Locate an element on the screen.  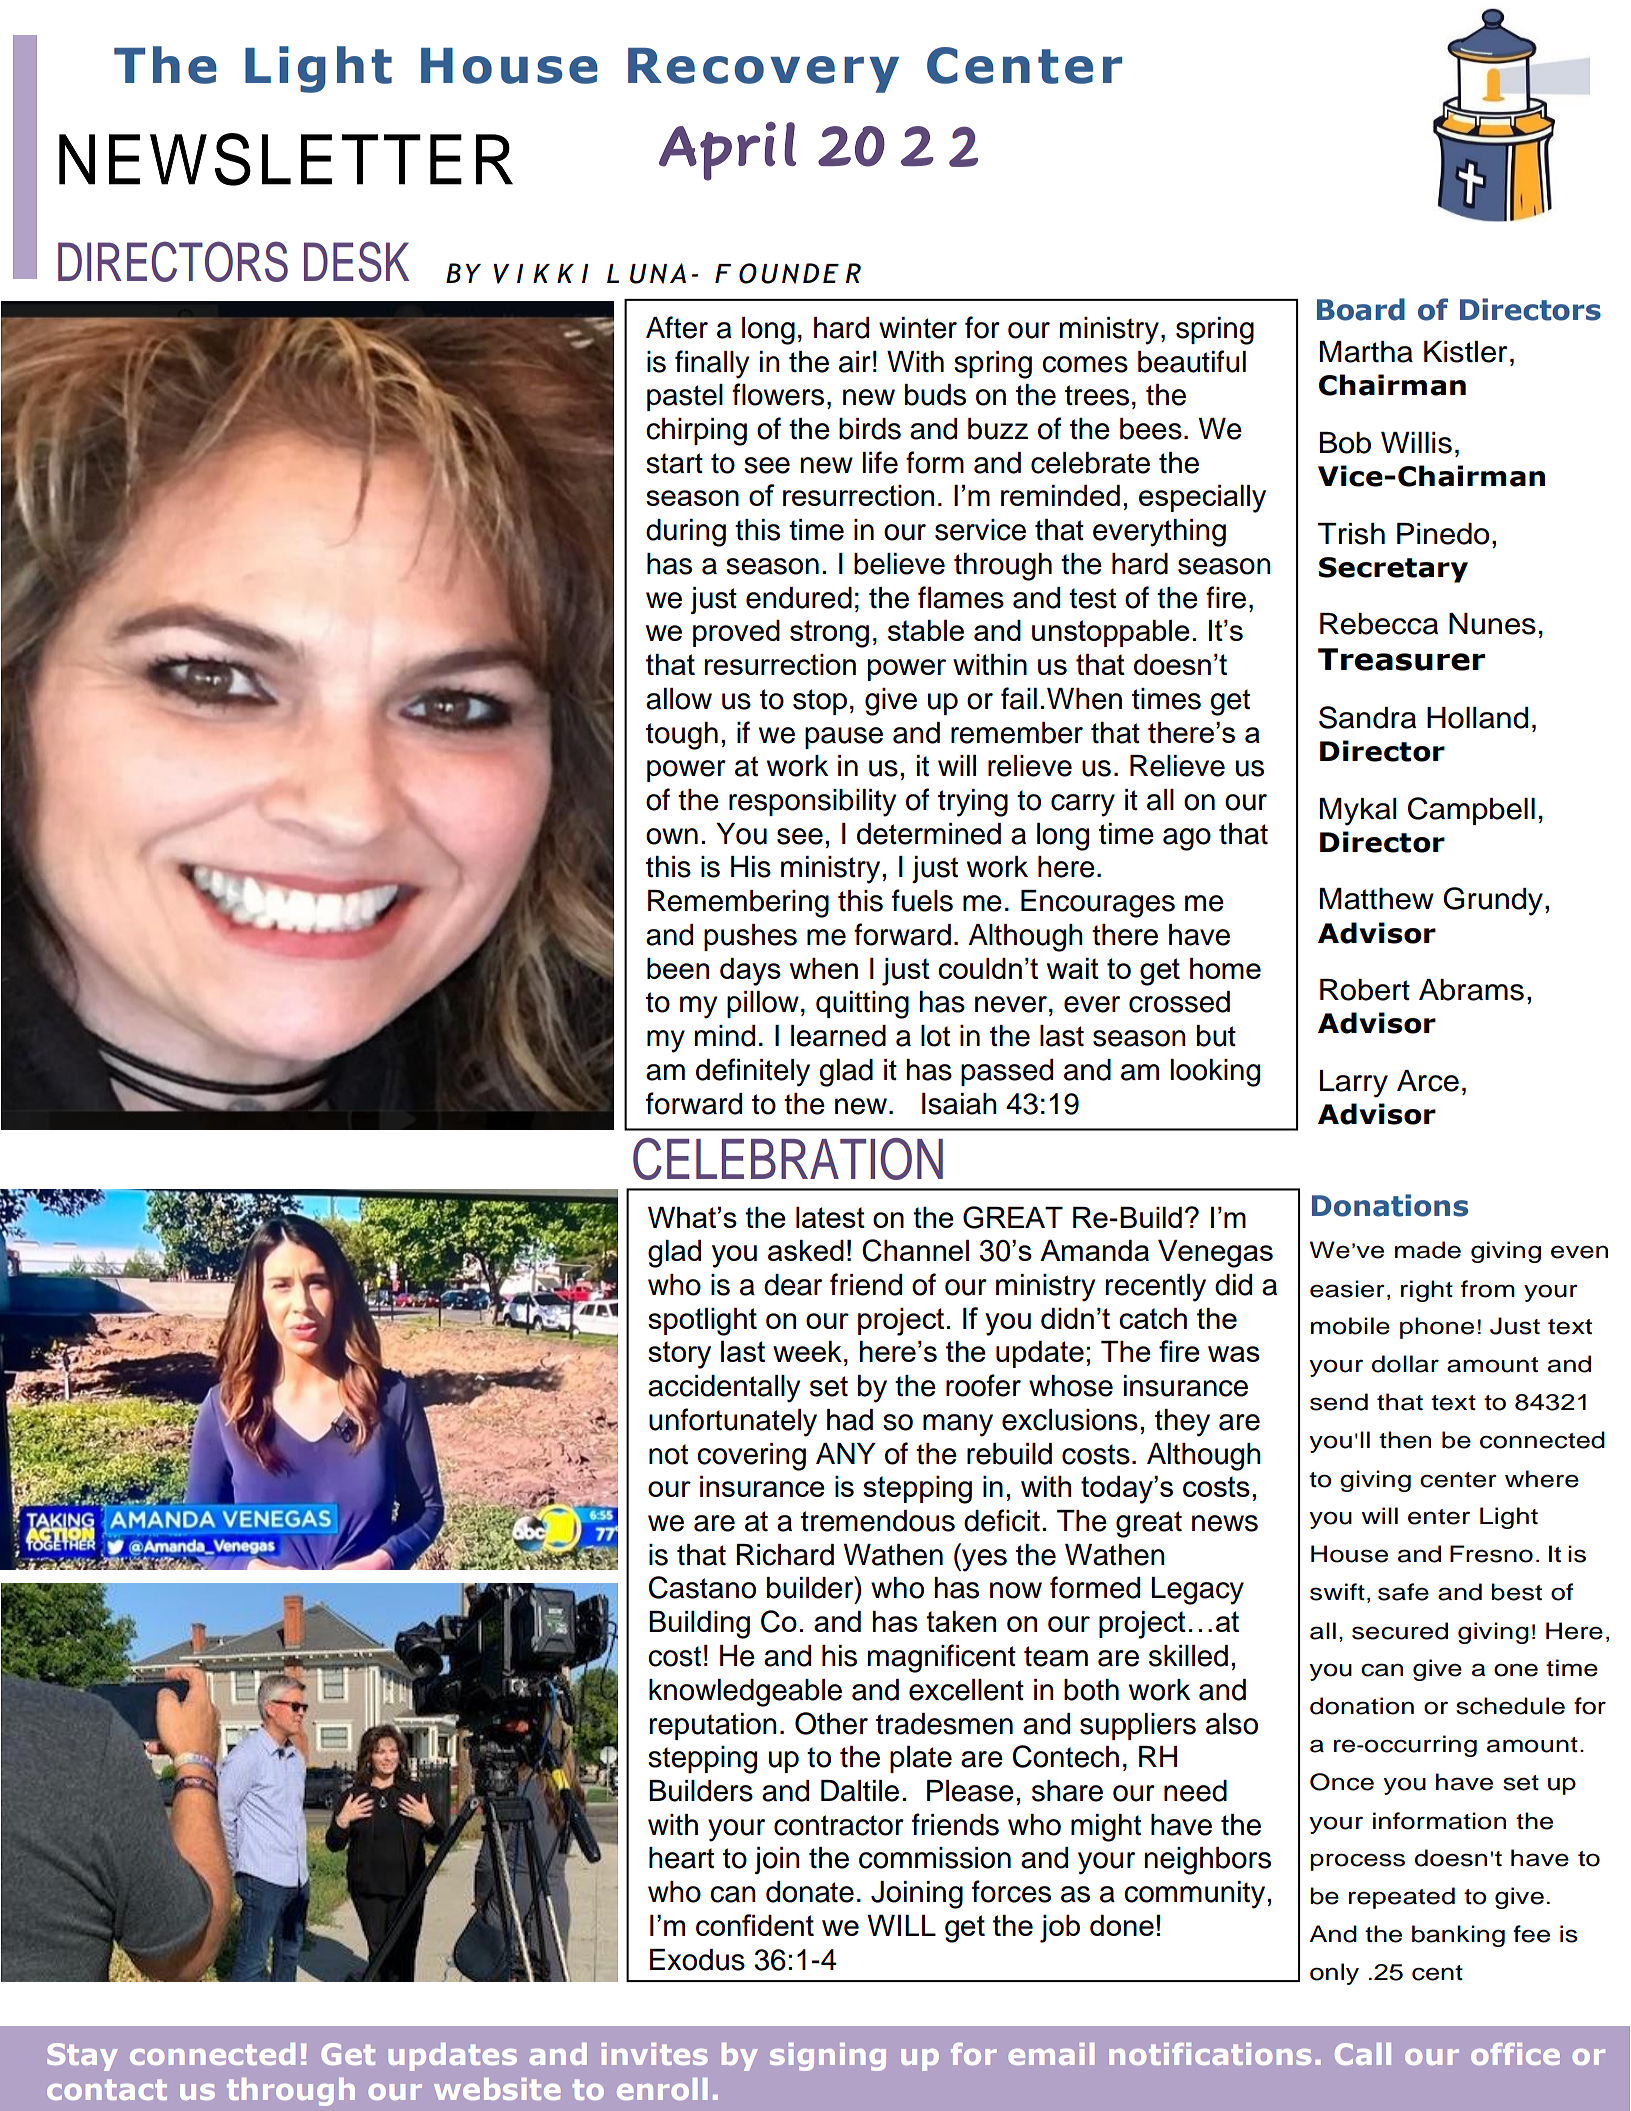
DESK is located at coordinates (356, 261).
